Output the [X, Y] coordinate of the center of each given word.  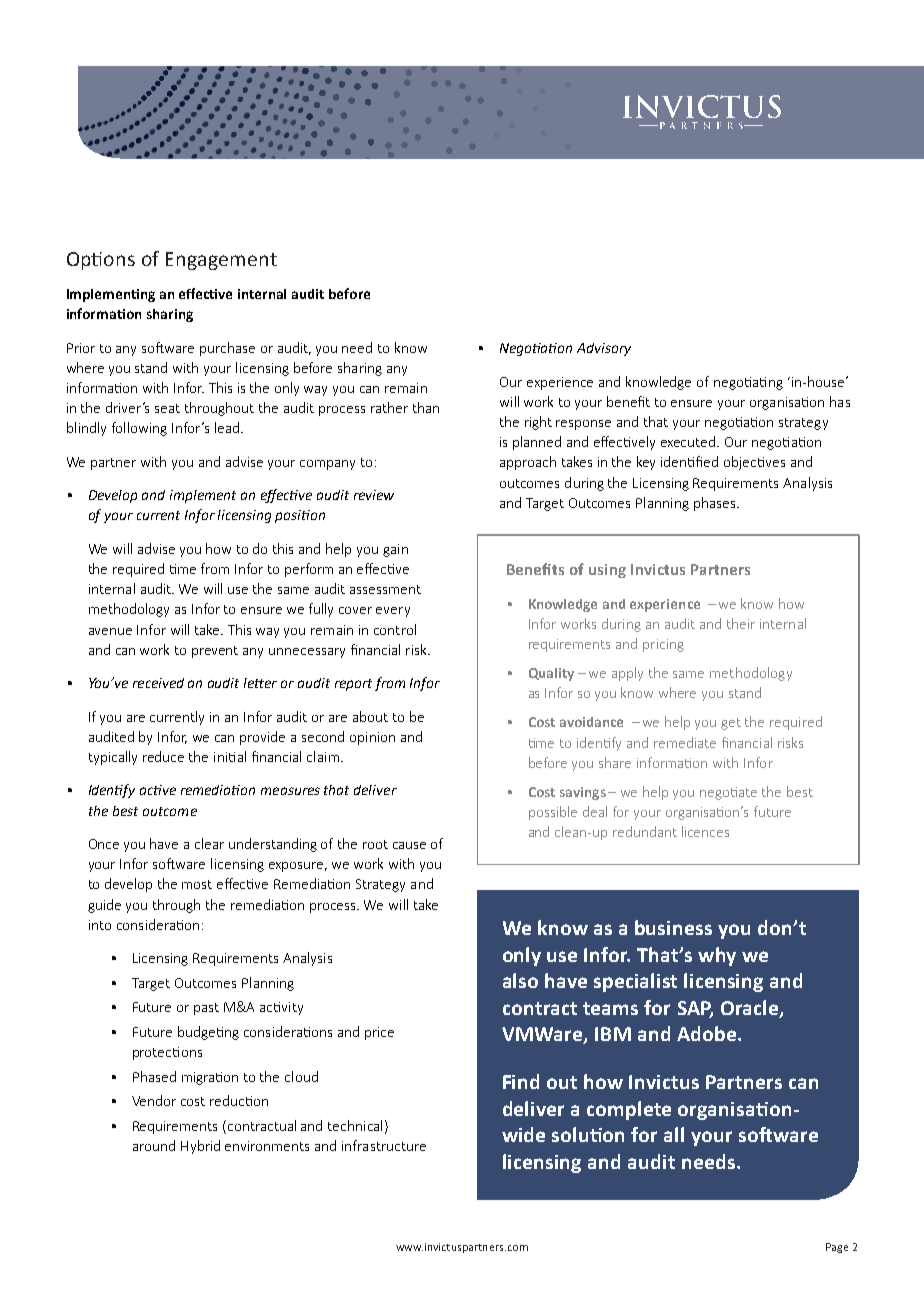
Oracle [751, 1008]
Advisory [604, 349]
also [520, 980]
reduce [163, 756]
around [154, 1145]
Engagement [221, 261]
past [206, 1009]
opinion [372, 738]
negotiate [728, 793]
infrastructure [384, 1145]
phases [716, 504]
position [300, 516]
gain [395, 550]
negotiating [748, 383]
